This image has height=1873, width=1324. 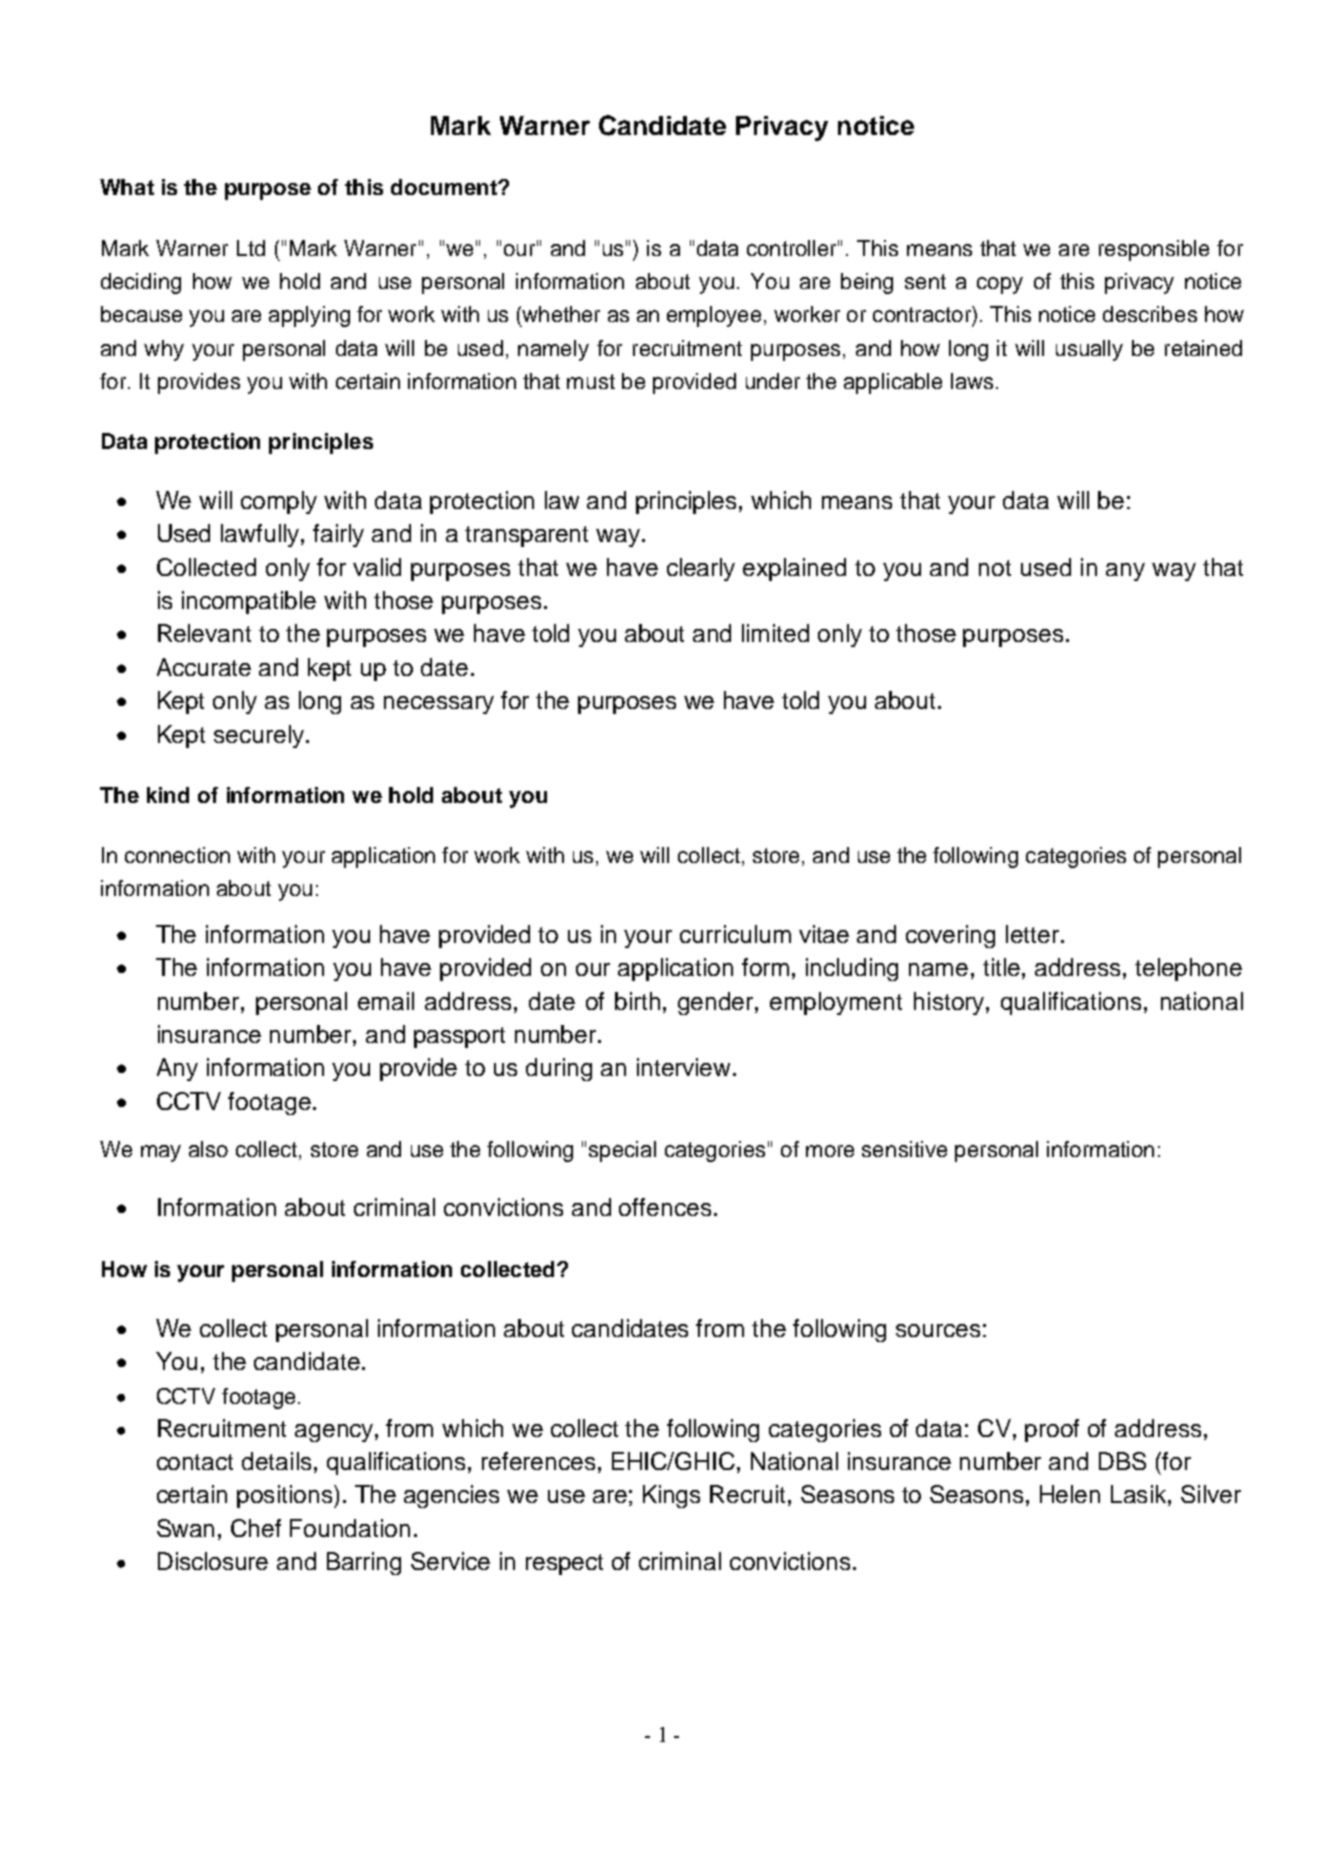 I want to click on Chef, so click(x=256, y=1528).
